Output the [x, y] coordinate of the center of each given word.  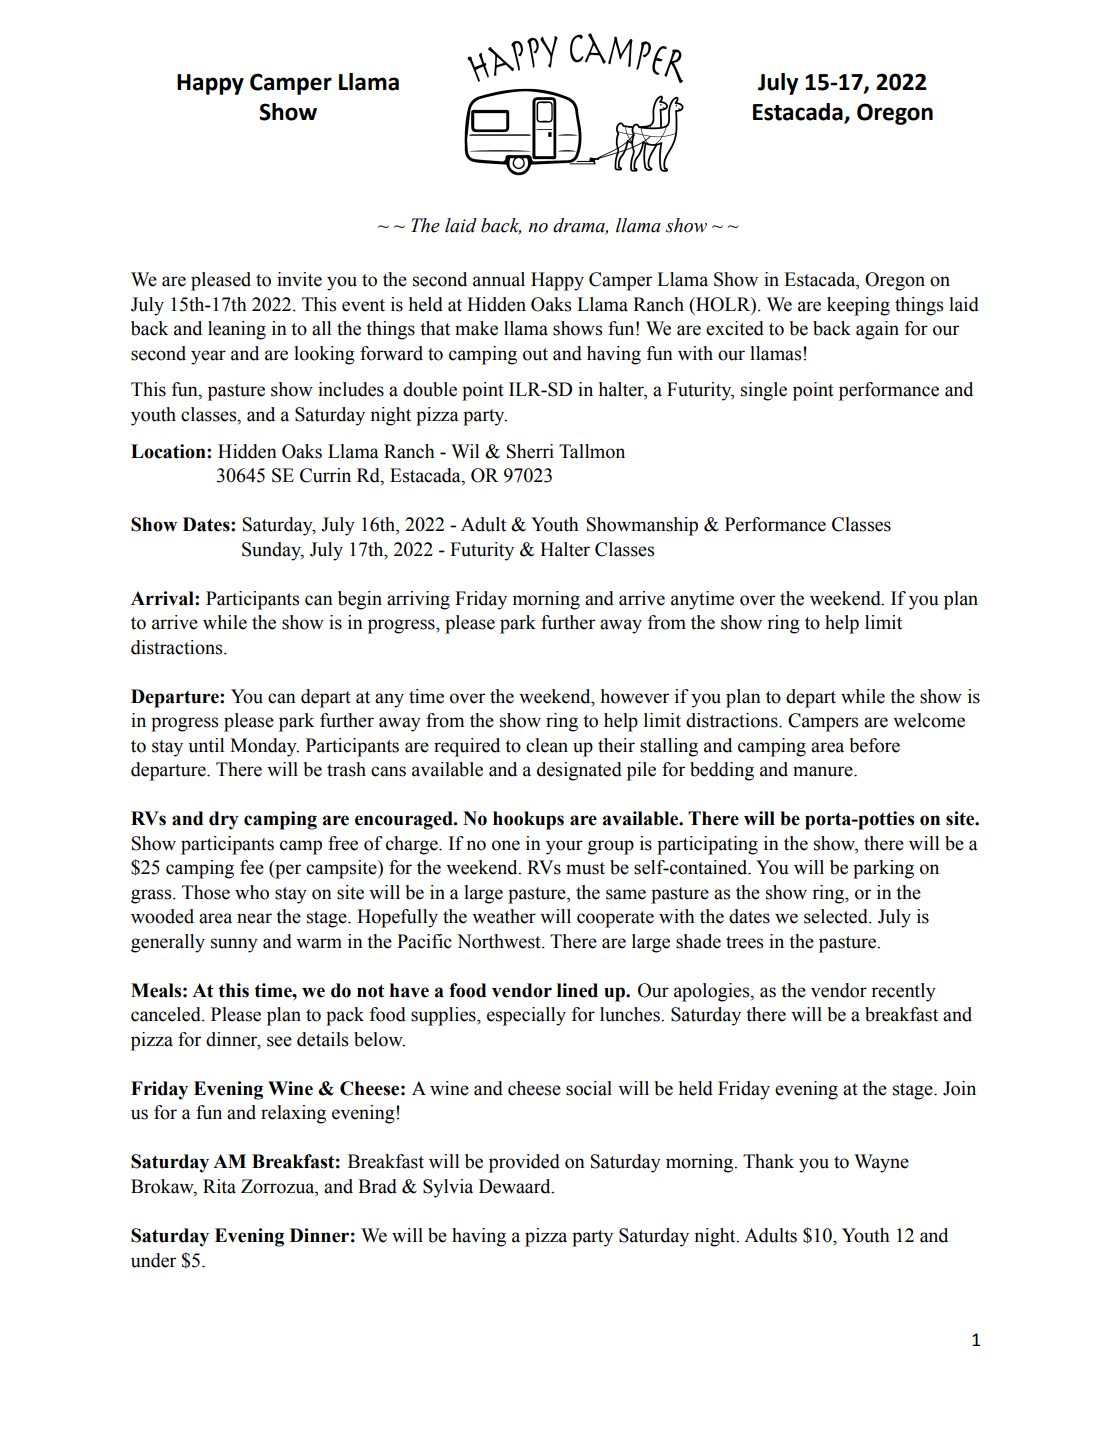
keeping [858, 306]
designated [579, 771]
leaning [237, 330]
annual [499, 279]
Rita [219, 1186]
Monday [264, 747]
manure [824, 771]
